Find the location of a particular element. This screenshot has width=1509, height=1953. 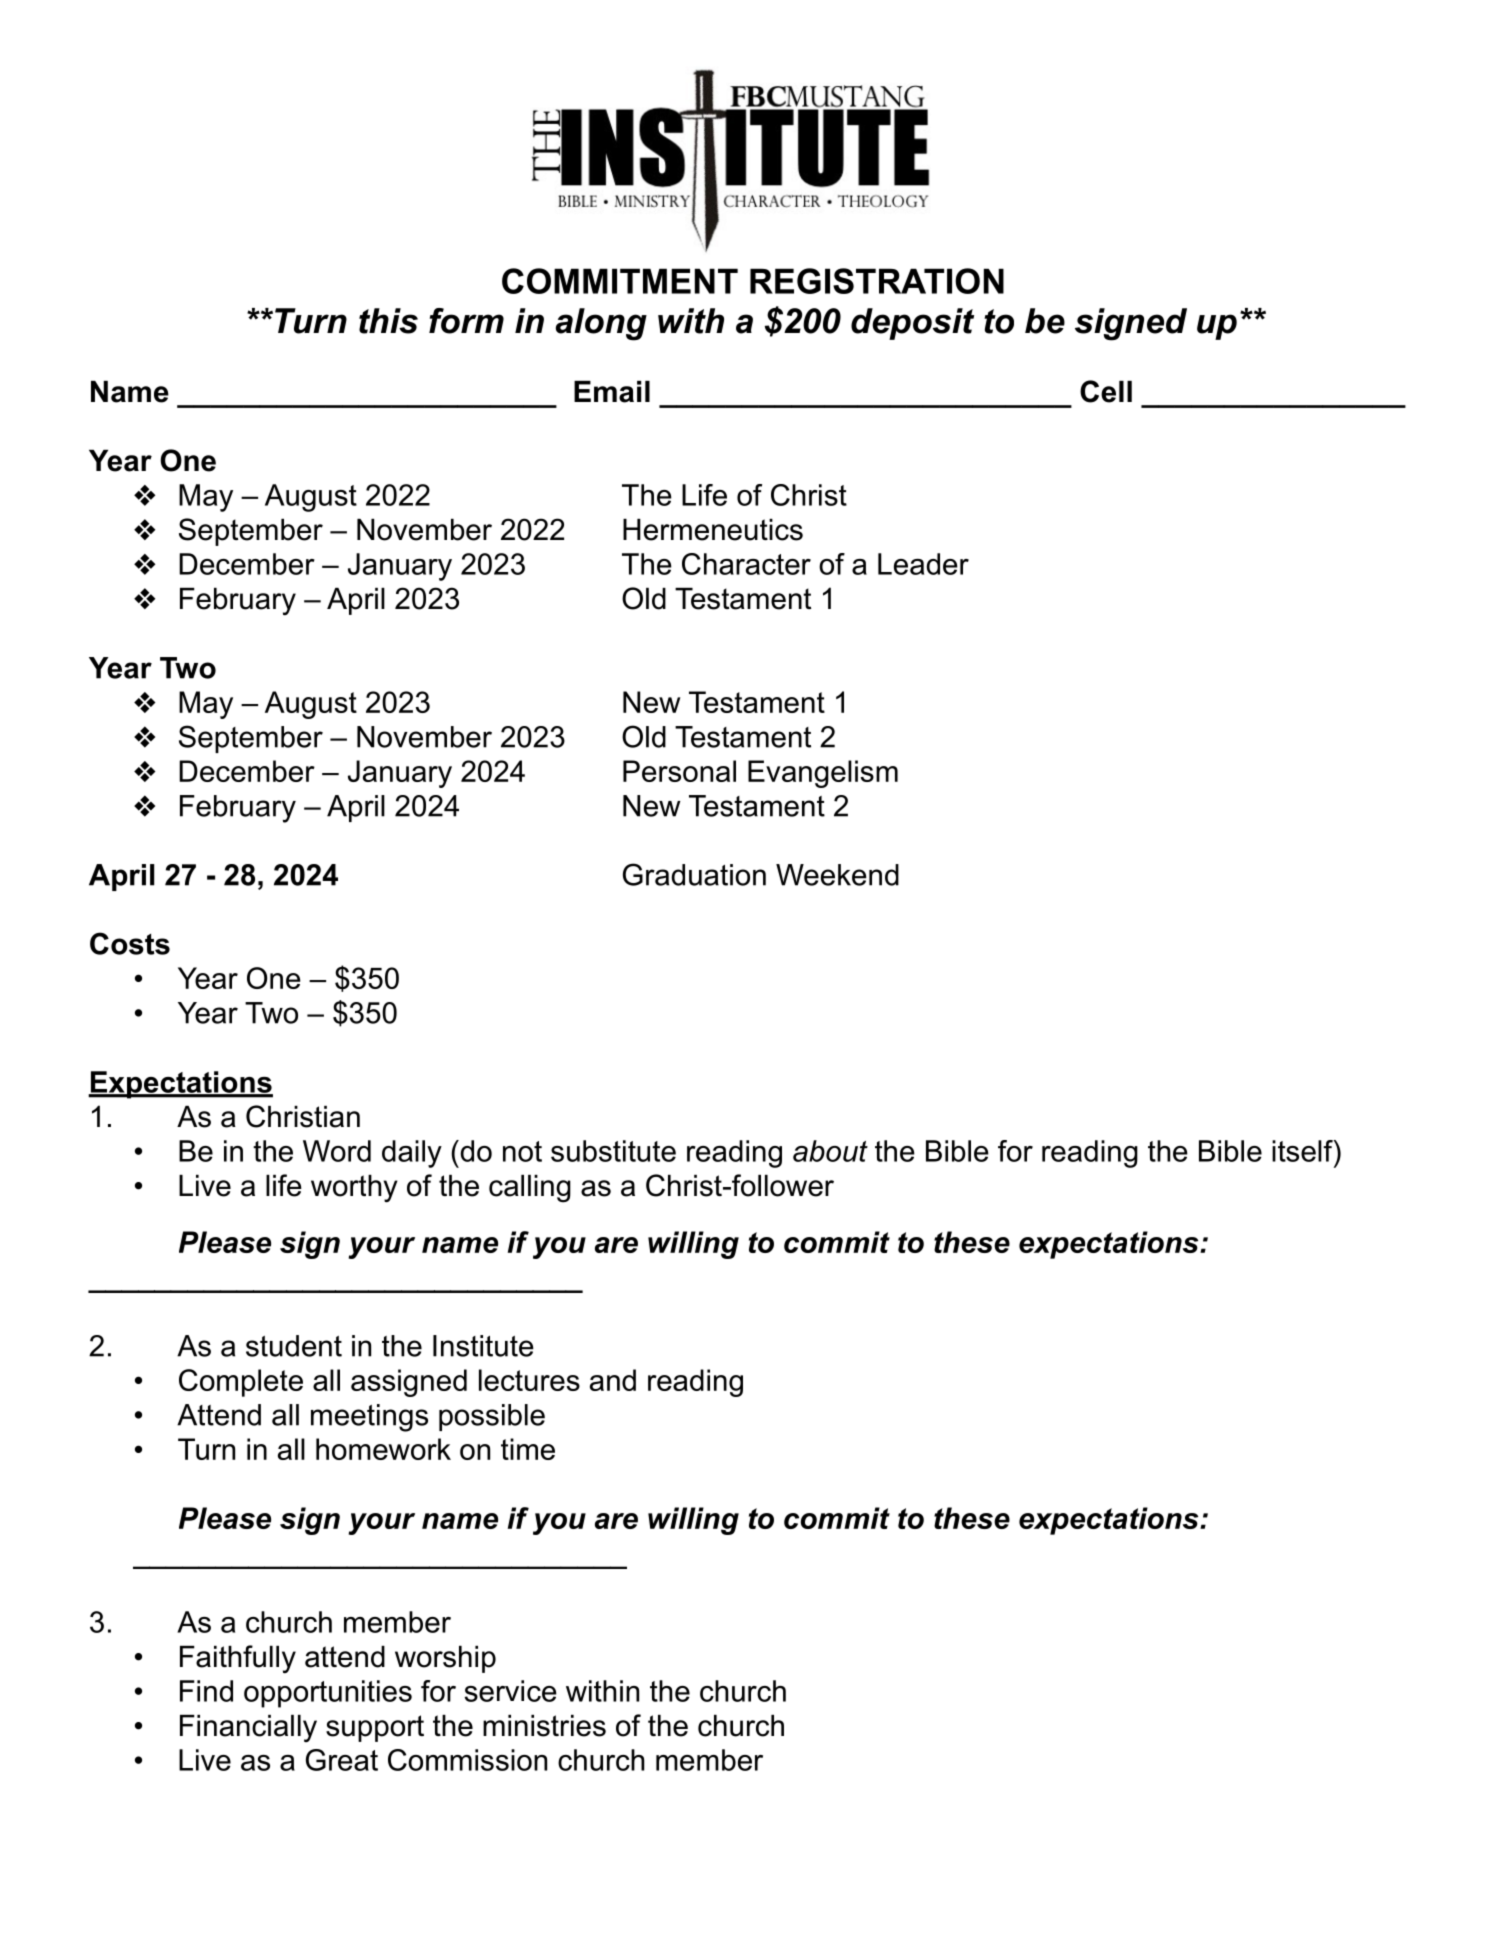

service is located at coordinates (510, 1691).
